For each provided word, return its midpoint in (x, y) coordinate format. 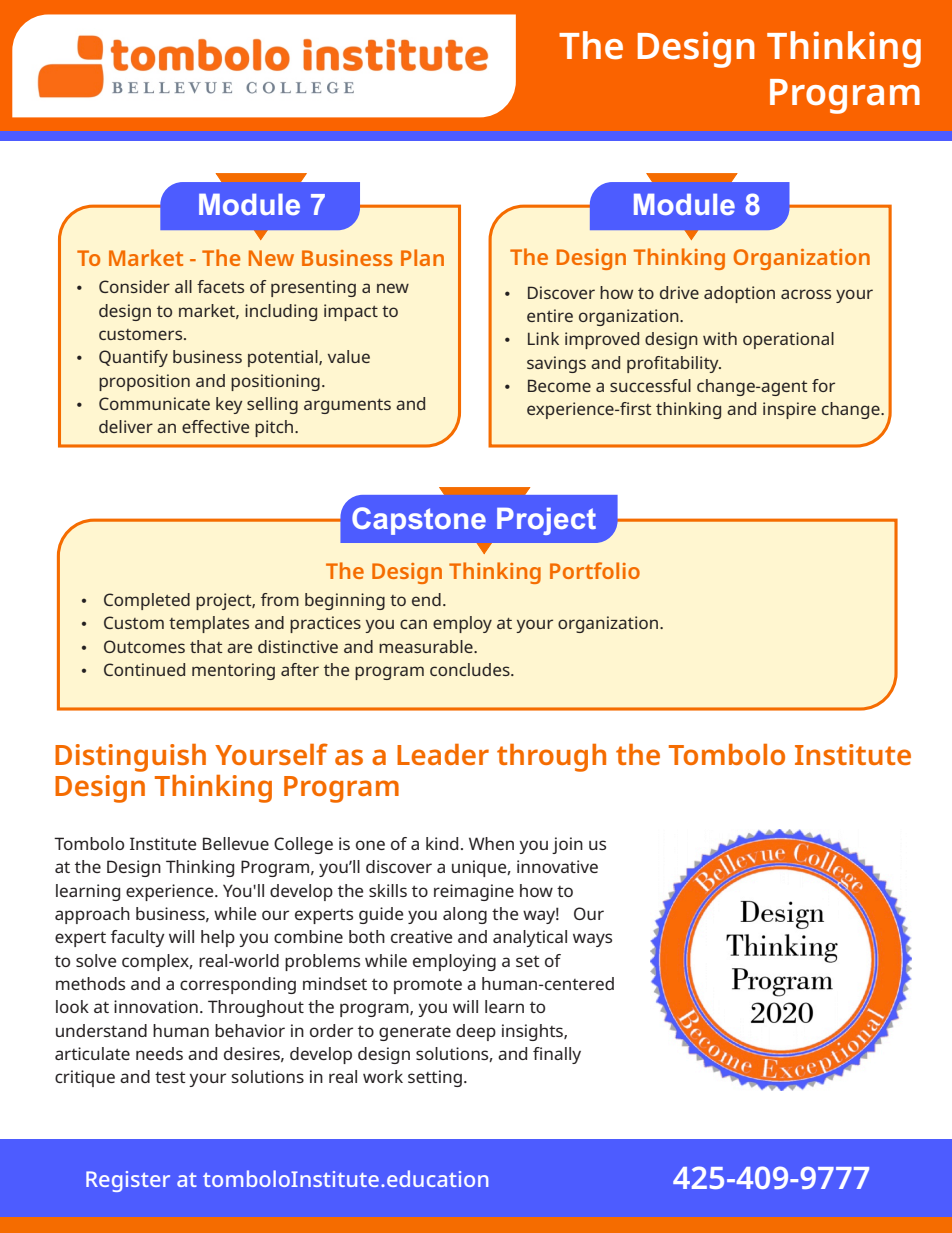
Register (128, 1181)
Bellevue (236, 843)
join (567, 845)
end (426, 599)
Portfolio (595, 570)
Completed (147, 601)
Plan (422, 257)
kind (442, 843)
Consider (134, 286)
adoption (739, 294)
